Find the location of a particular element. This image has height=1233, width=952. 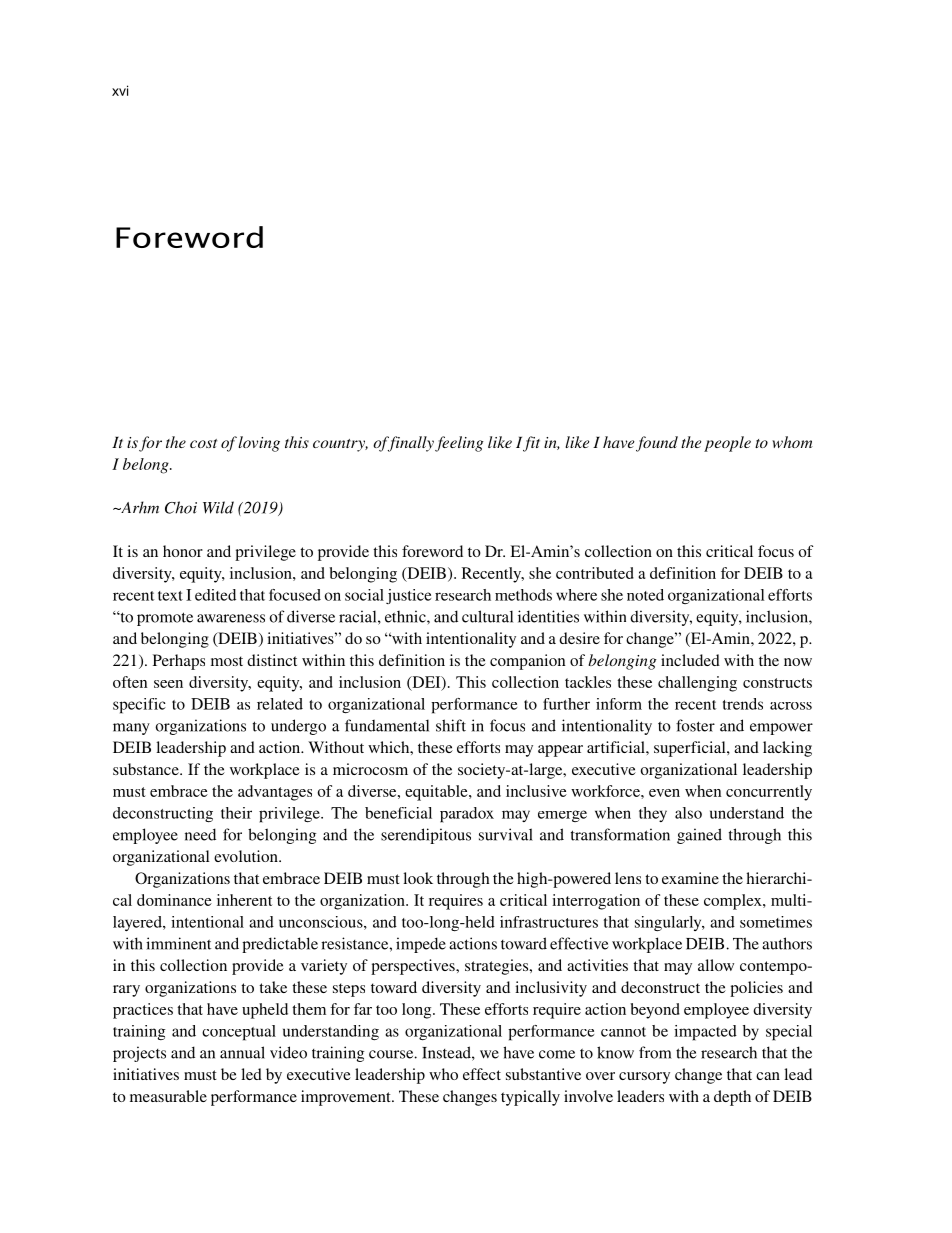

people is located at coordinates (727, 444).
